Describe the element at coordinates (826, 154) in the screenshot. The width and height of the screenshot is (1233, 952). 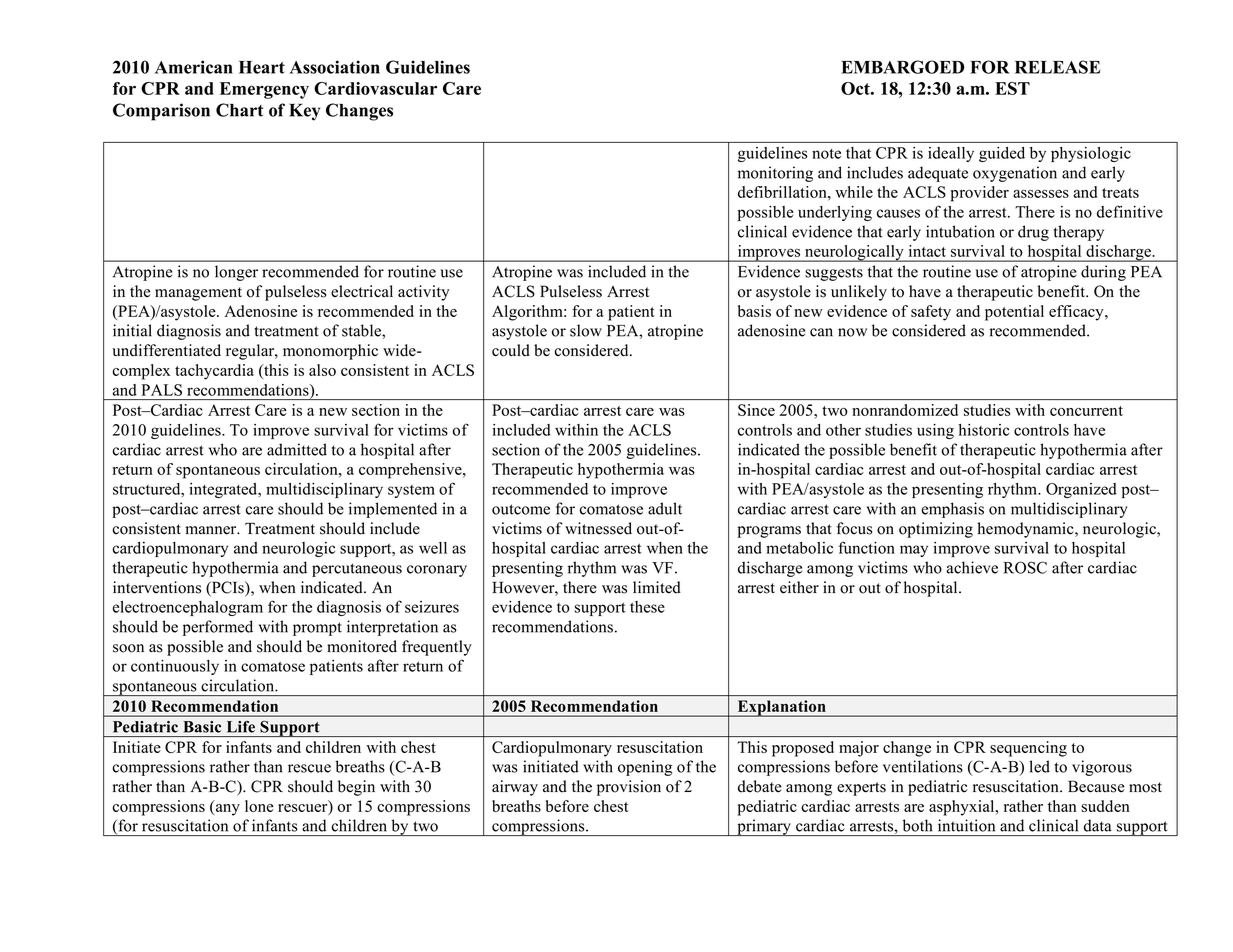
I see `note` at that location.
